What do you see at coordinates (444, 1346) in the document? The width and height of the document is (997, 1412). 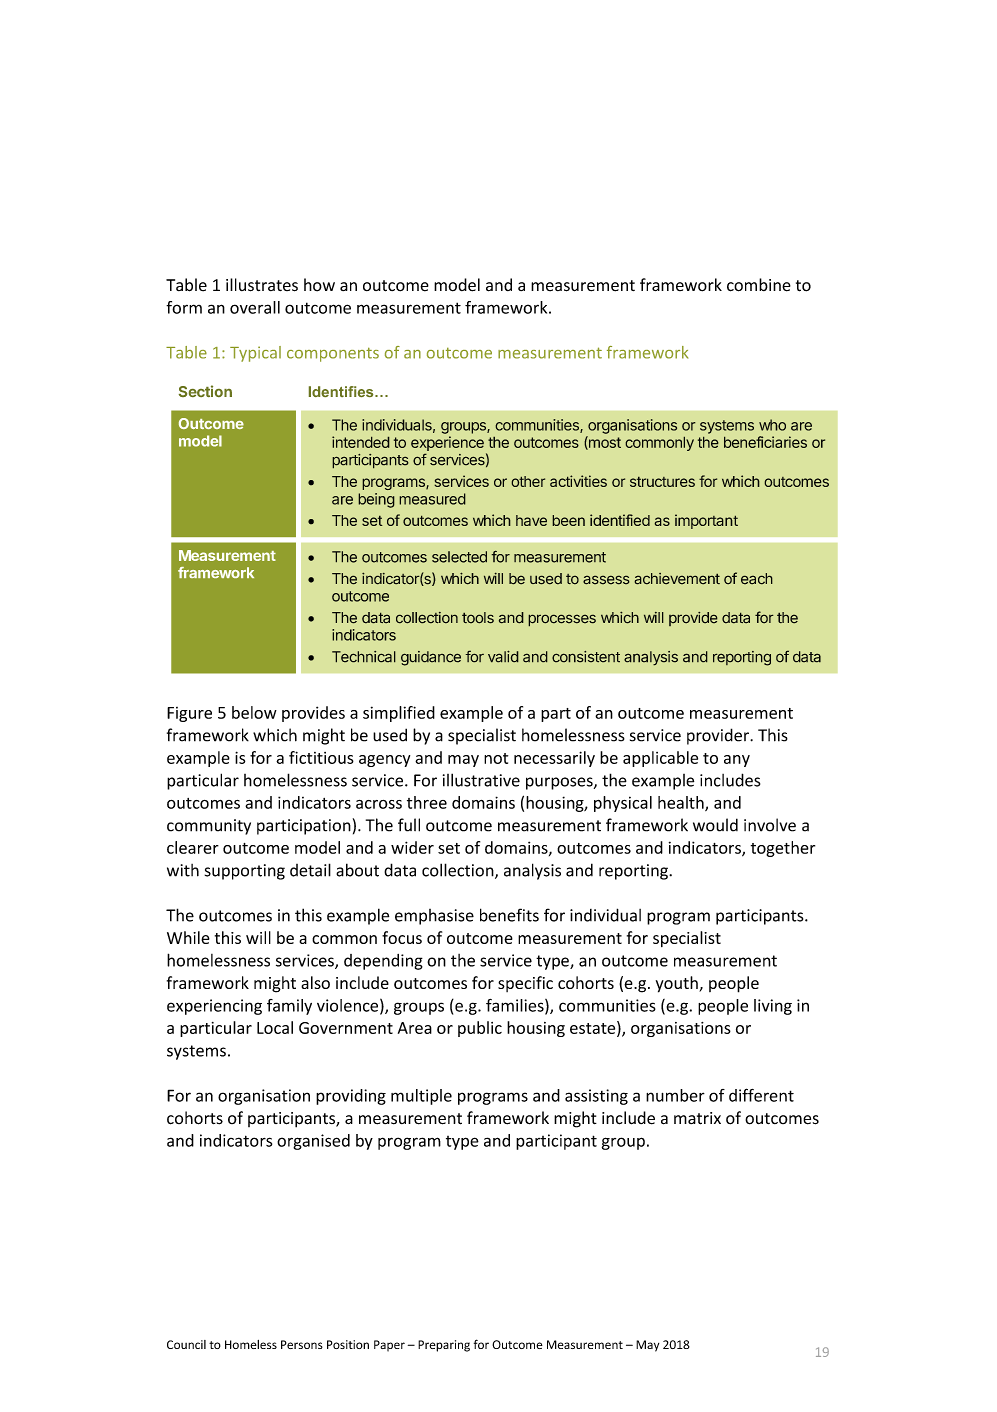 I see `Preparing` at bounding box center [444, 1346].
